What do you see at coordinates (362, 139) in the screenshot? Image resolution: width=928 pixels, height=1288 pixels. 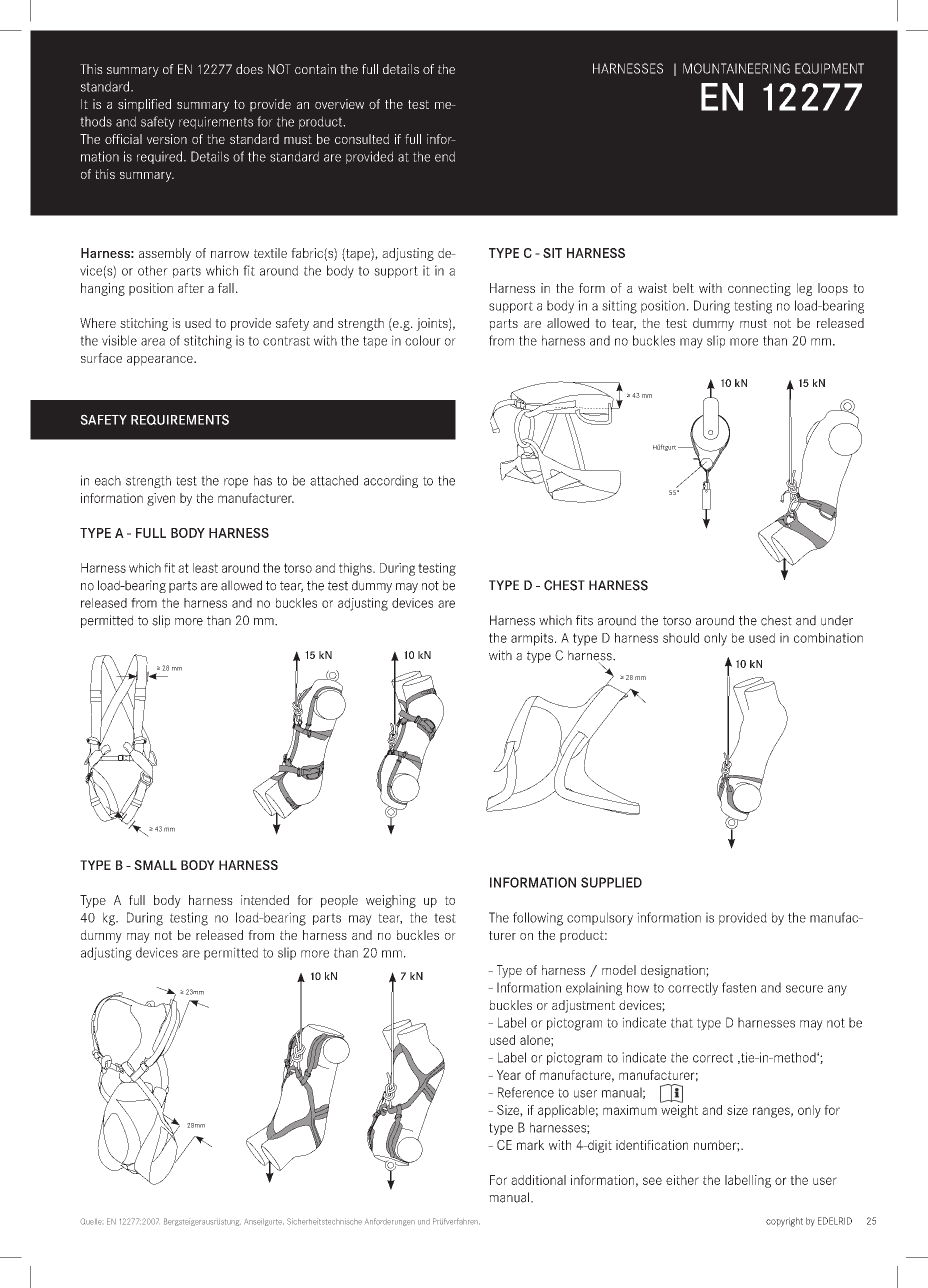 I see `consulted` at bounding box center [362, 139].
